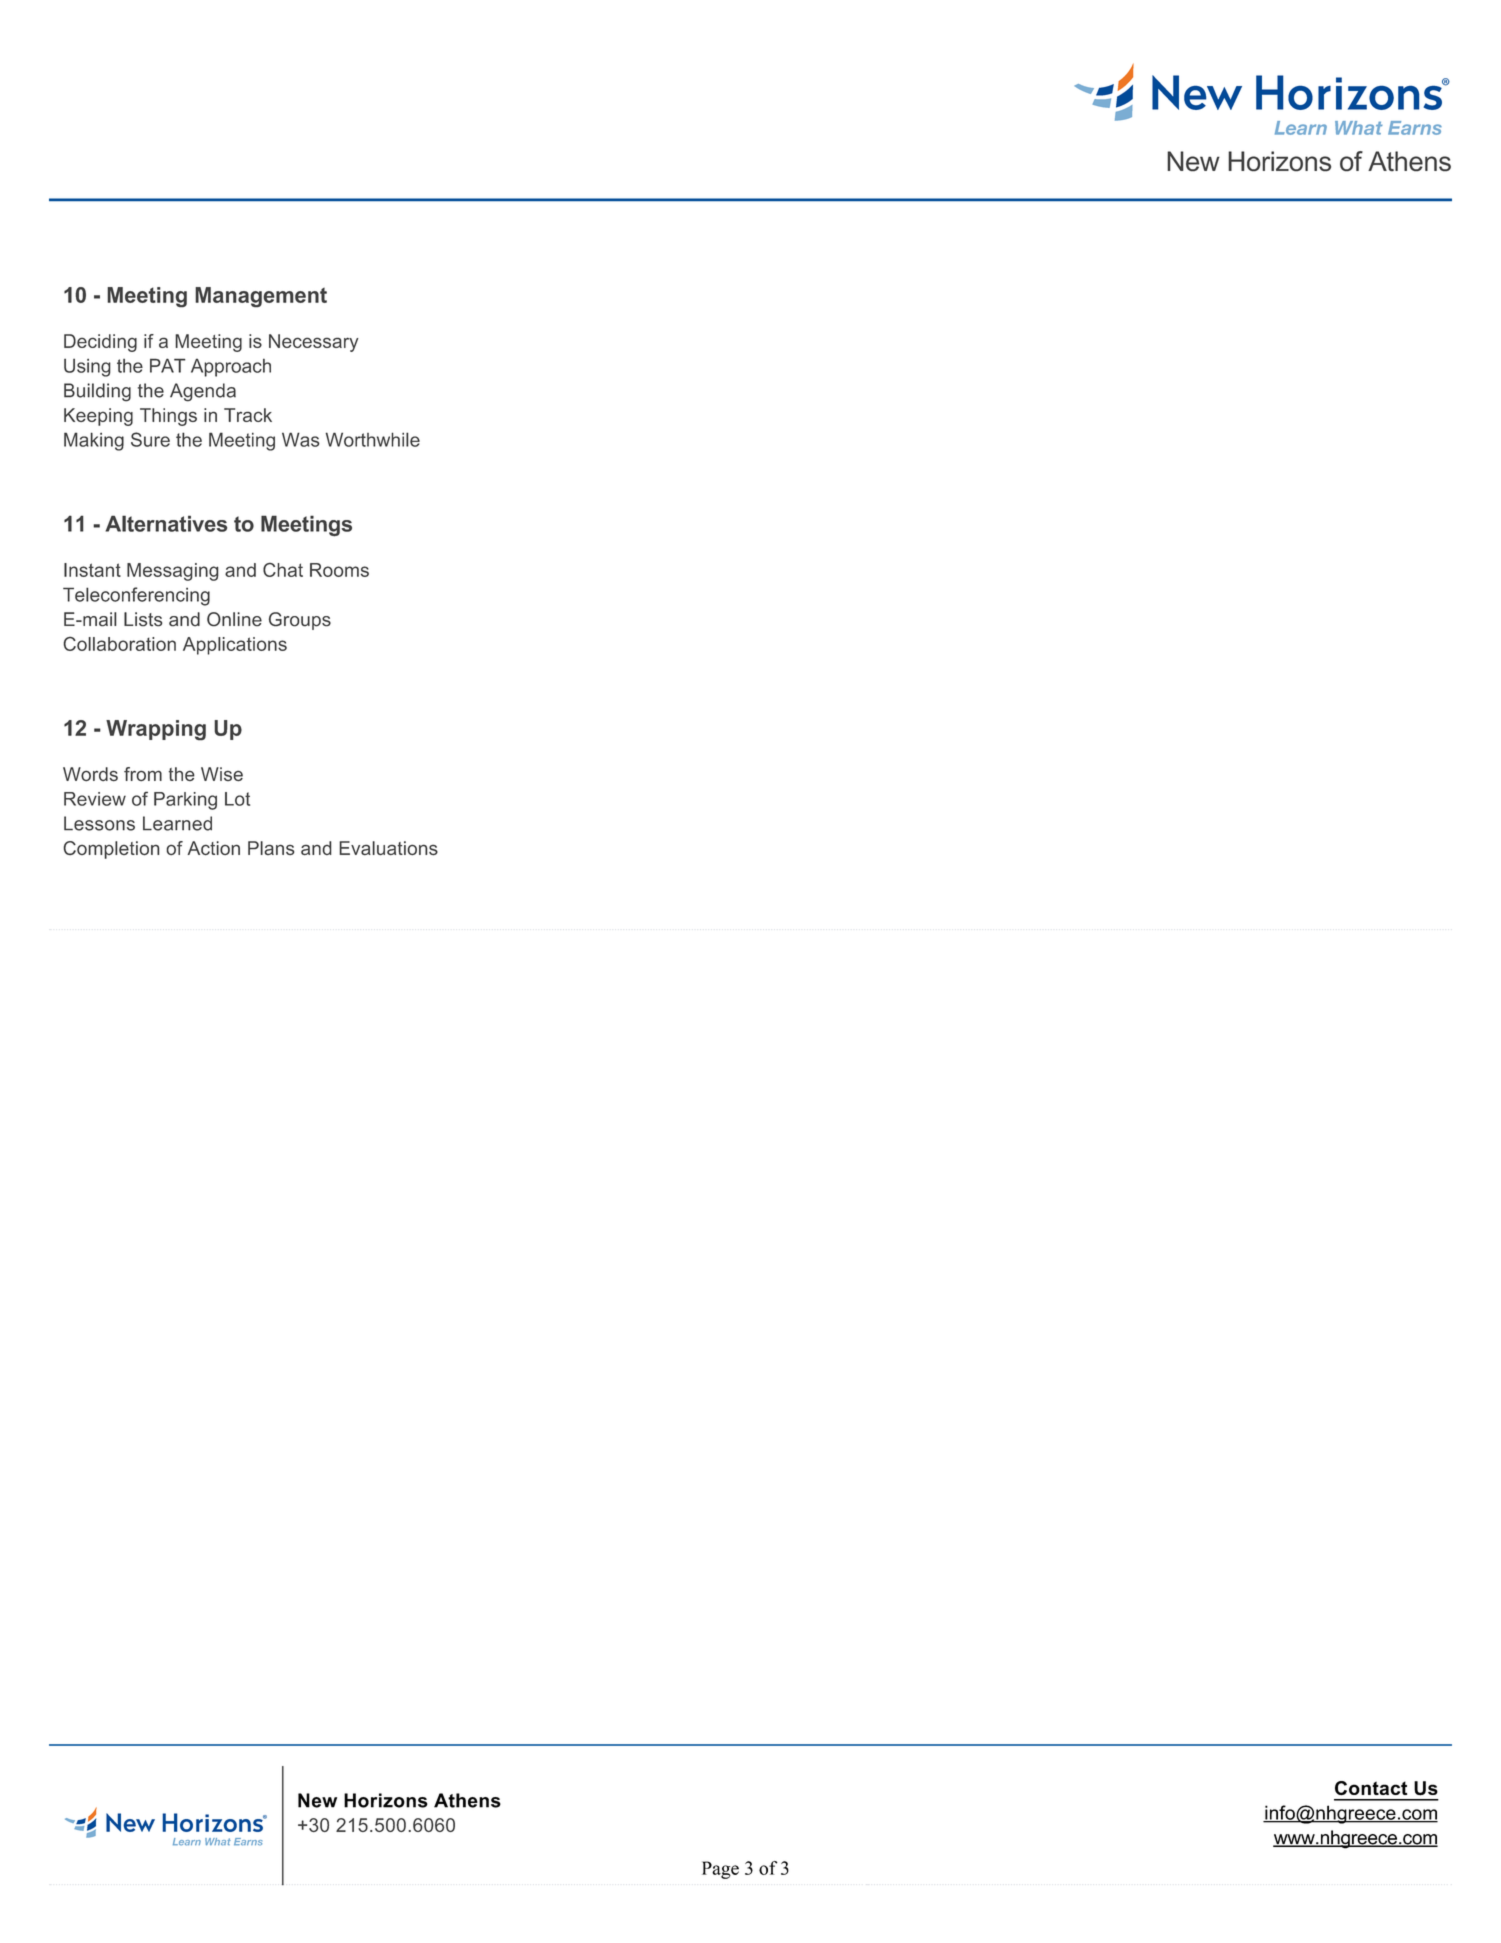  Describe the element at coordinates (235, 646) in the page. I see `Applications` at that location.
